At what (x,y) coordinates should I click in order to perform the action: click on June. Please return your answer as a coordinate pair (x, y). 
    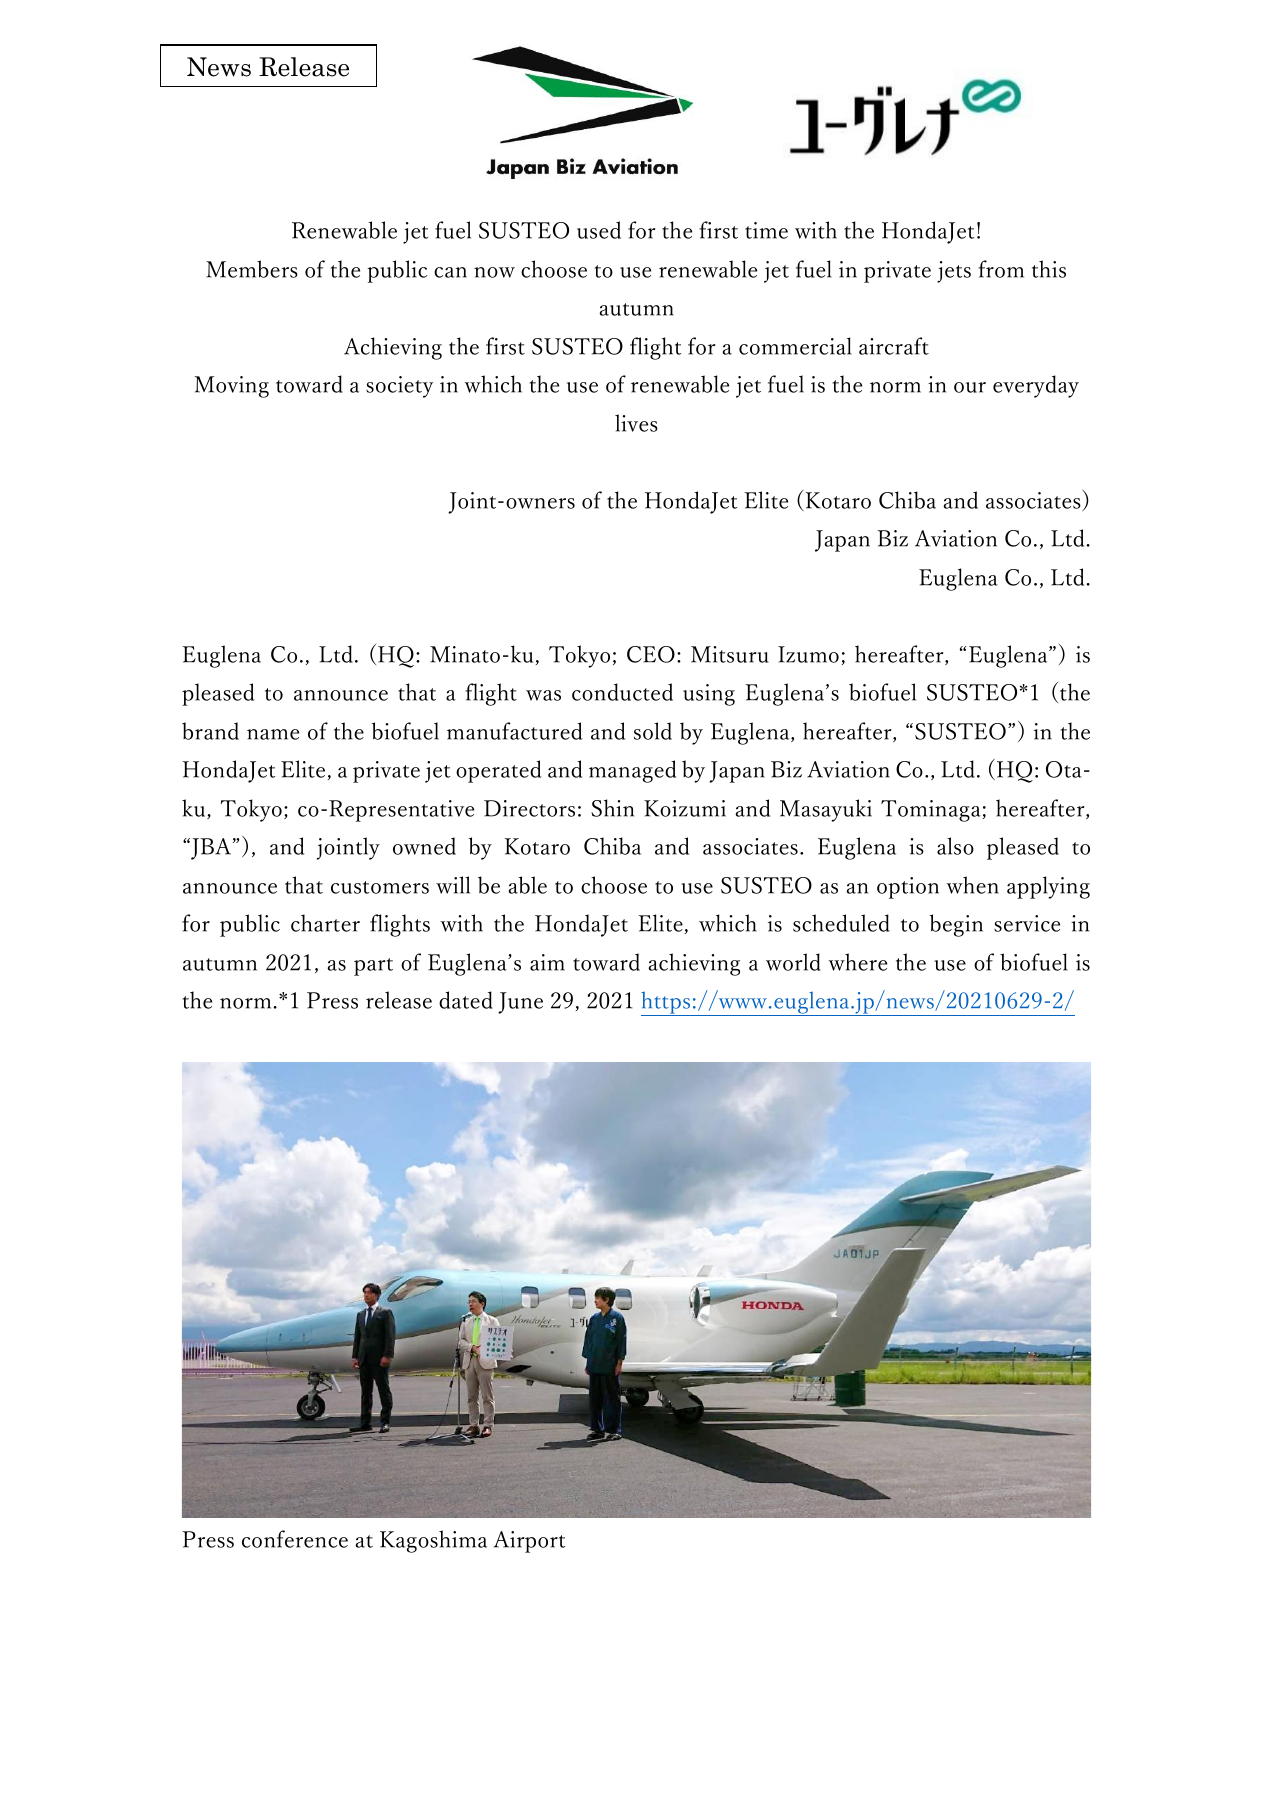
    Looking at the image, I should click on (520, 1003).
